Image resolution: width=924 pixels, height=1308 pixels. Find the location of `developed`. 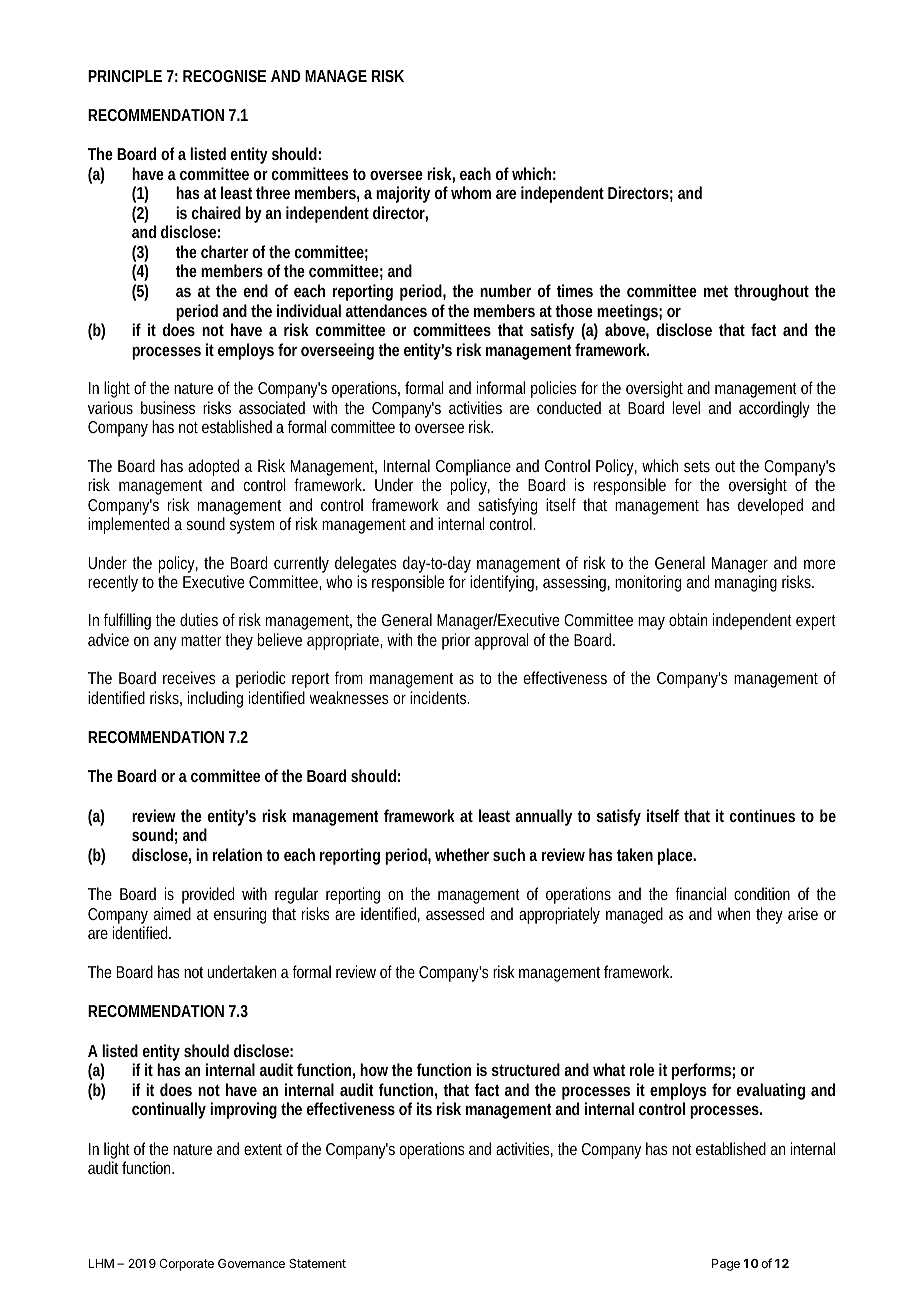

developed is located at coordinates (770, 506).
